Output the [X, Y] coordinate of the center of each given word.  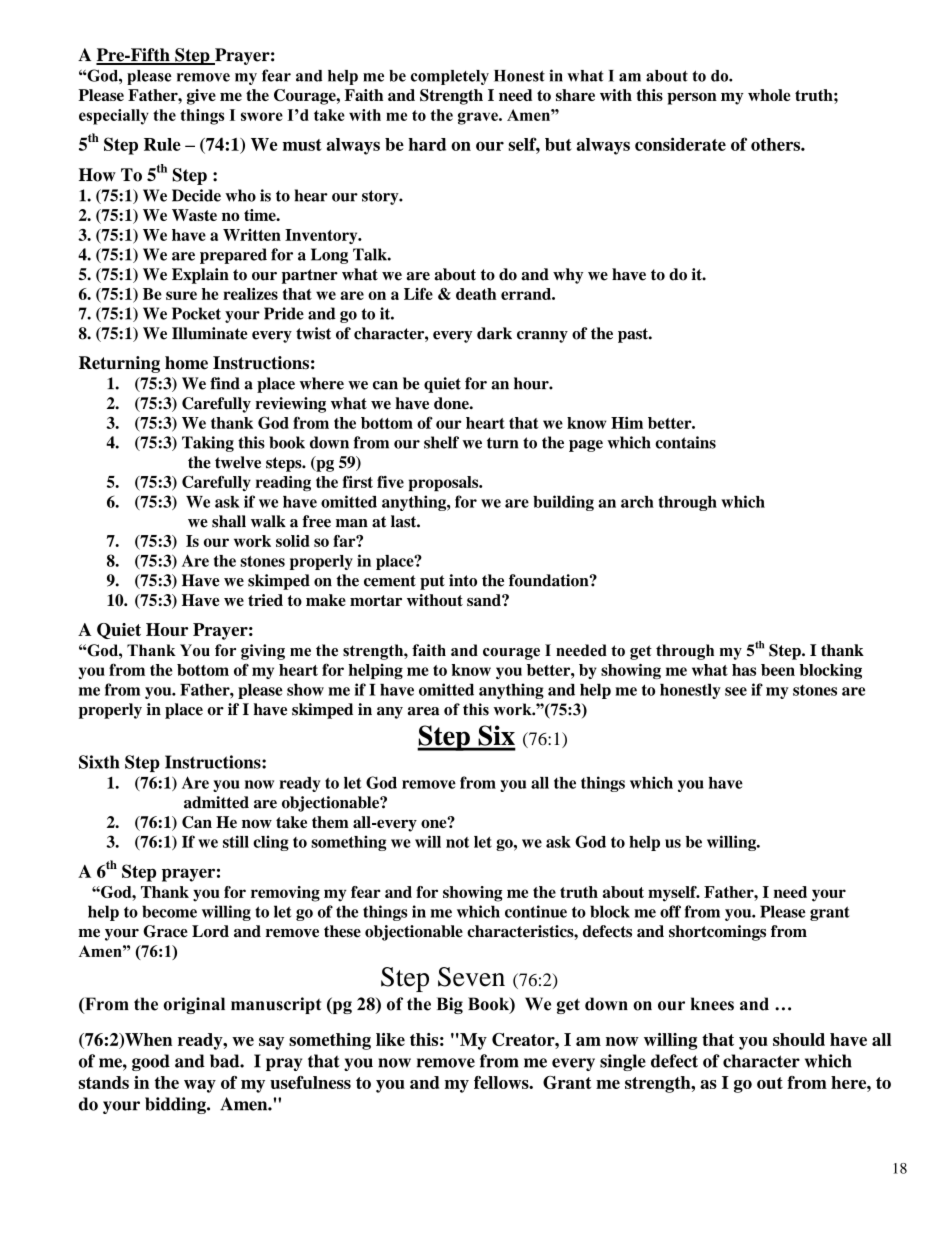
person [692, 98]
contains [685, 442]
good [151, 1062]
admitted [216, 802]
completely [450, 77]
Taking [208, 444]
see [736, 691]
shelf [441, 442]
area [424, 711]
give [201, 97]
